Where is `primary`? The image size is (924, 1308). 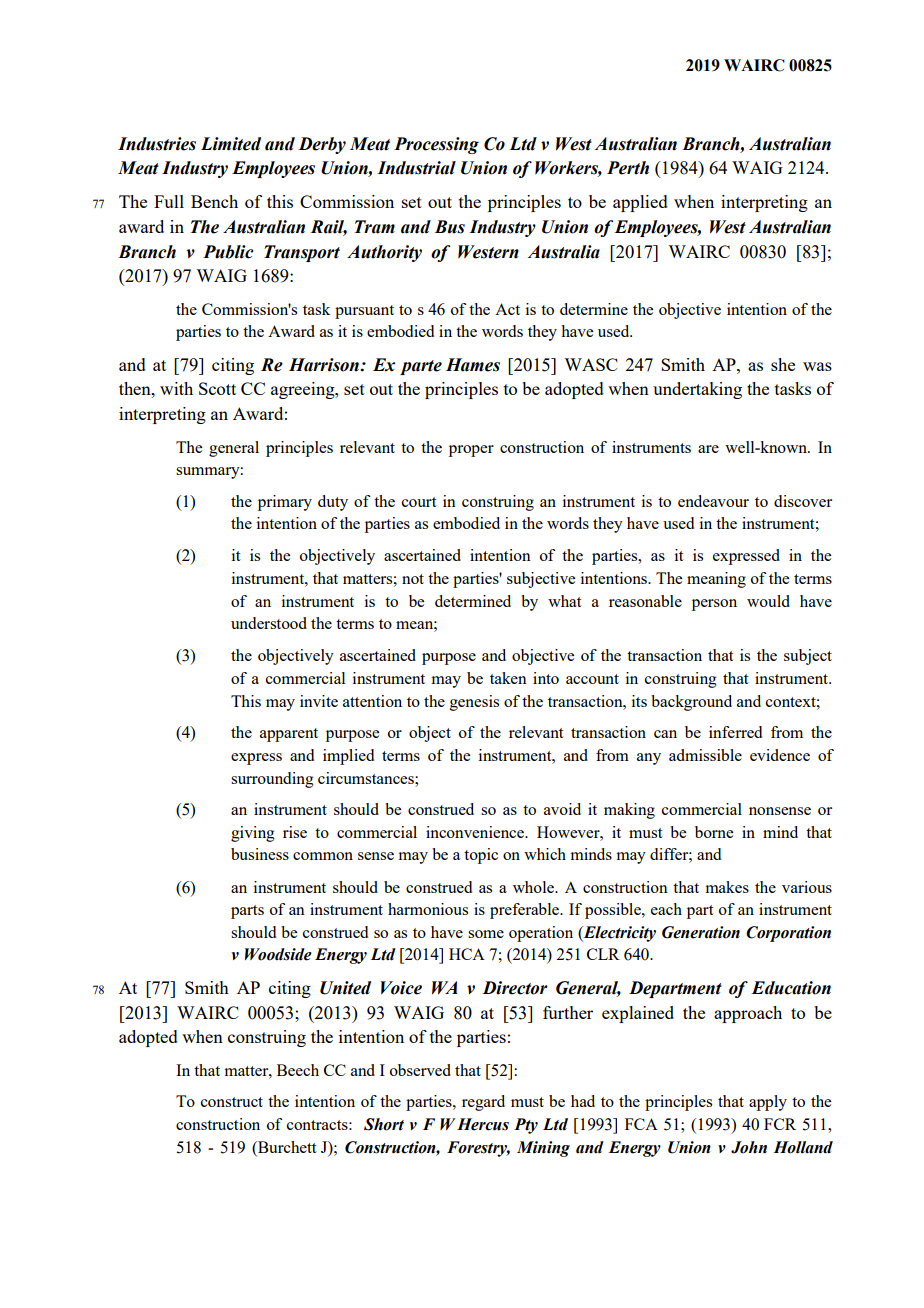
primary is located at coordinates (285, 503).
